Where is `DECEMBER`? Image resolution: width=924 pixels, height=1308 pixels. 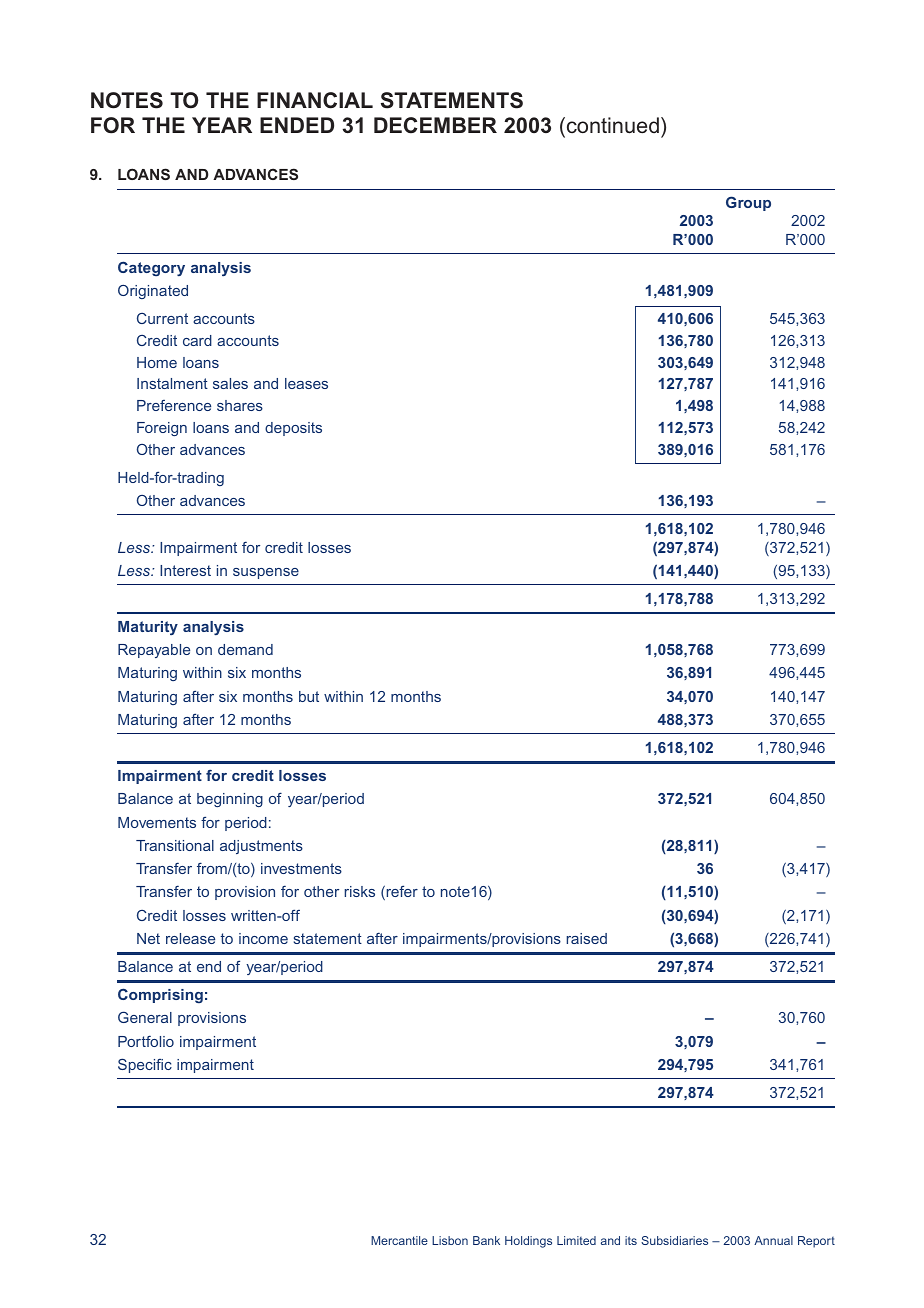 DECEMBER is located at coordinates (435, 125).
